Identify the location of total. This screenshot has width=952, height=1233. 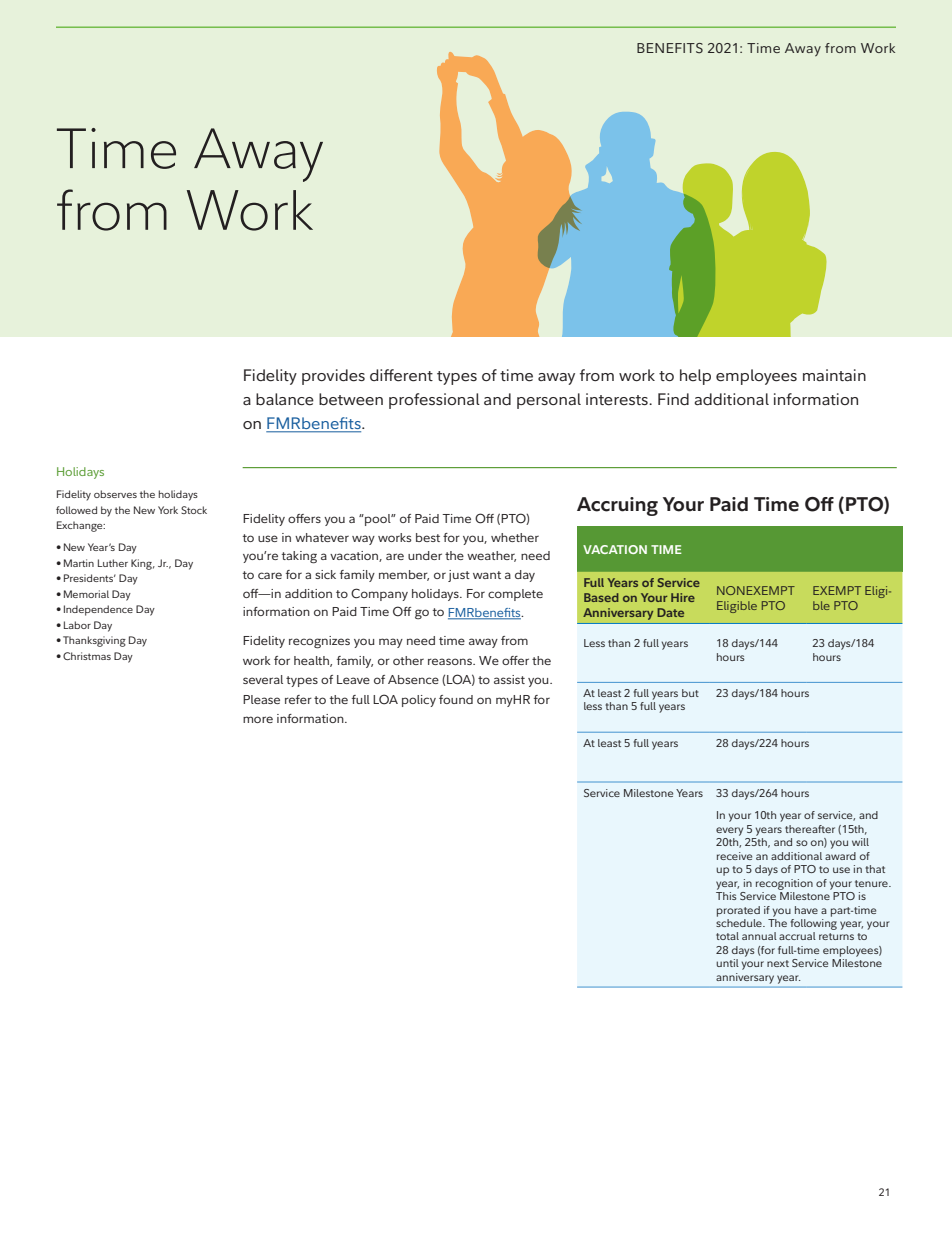
(727, 936).
